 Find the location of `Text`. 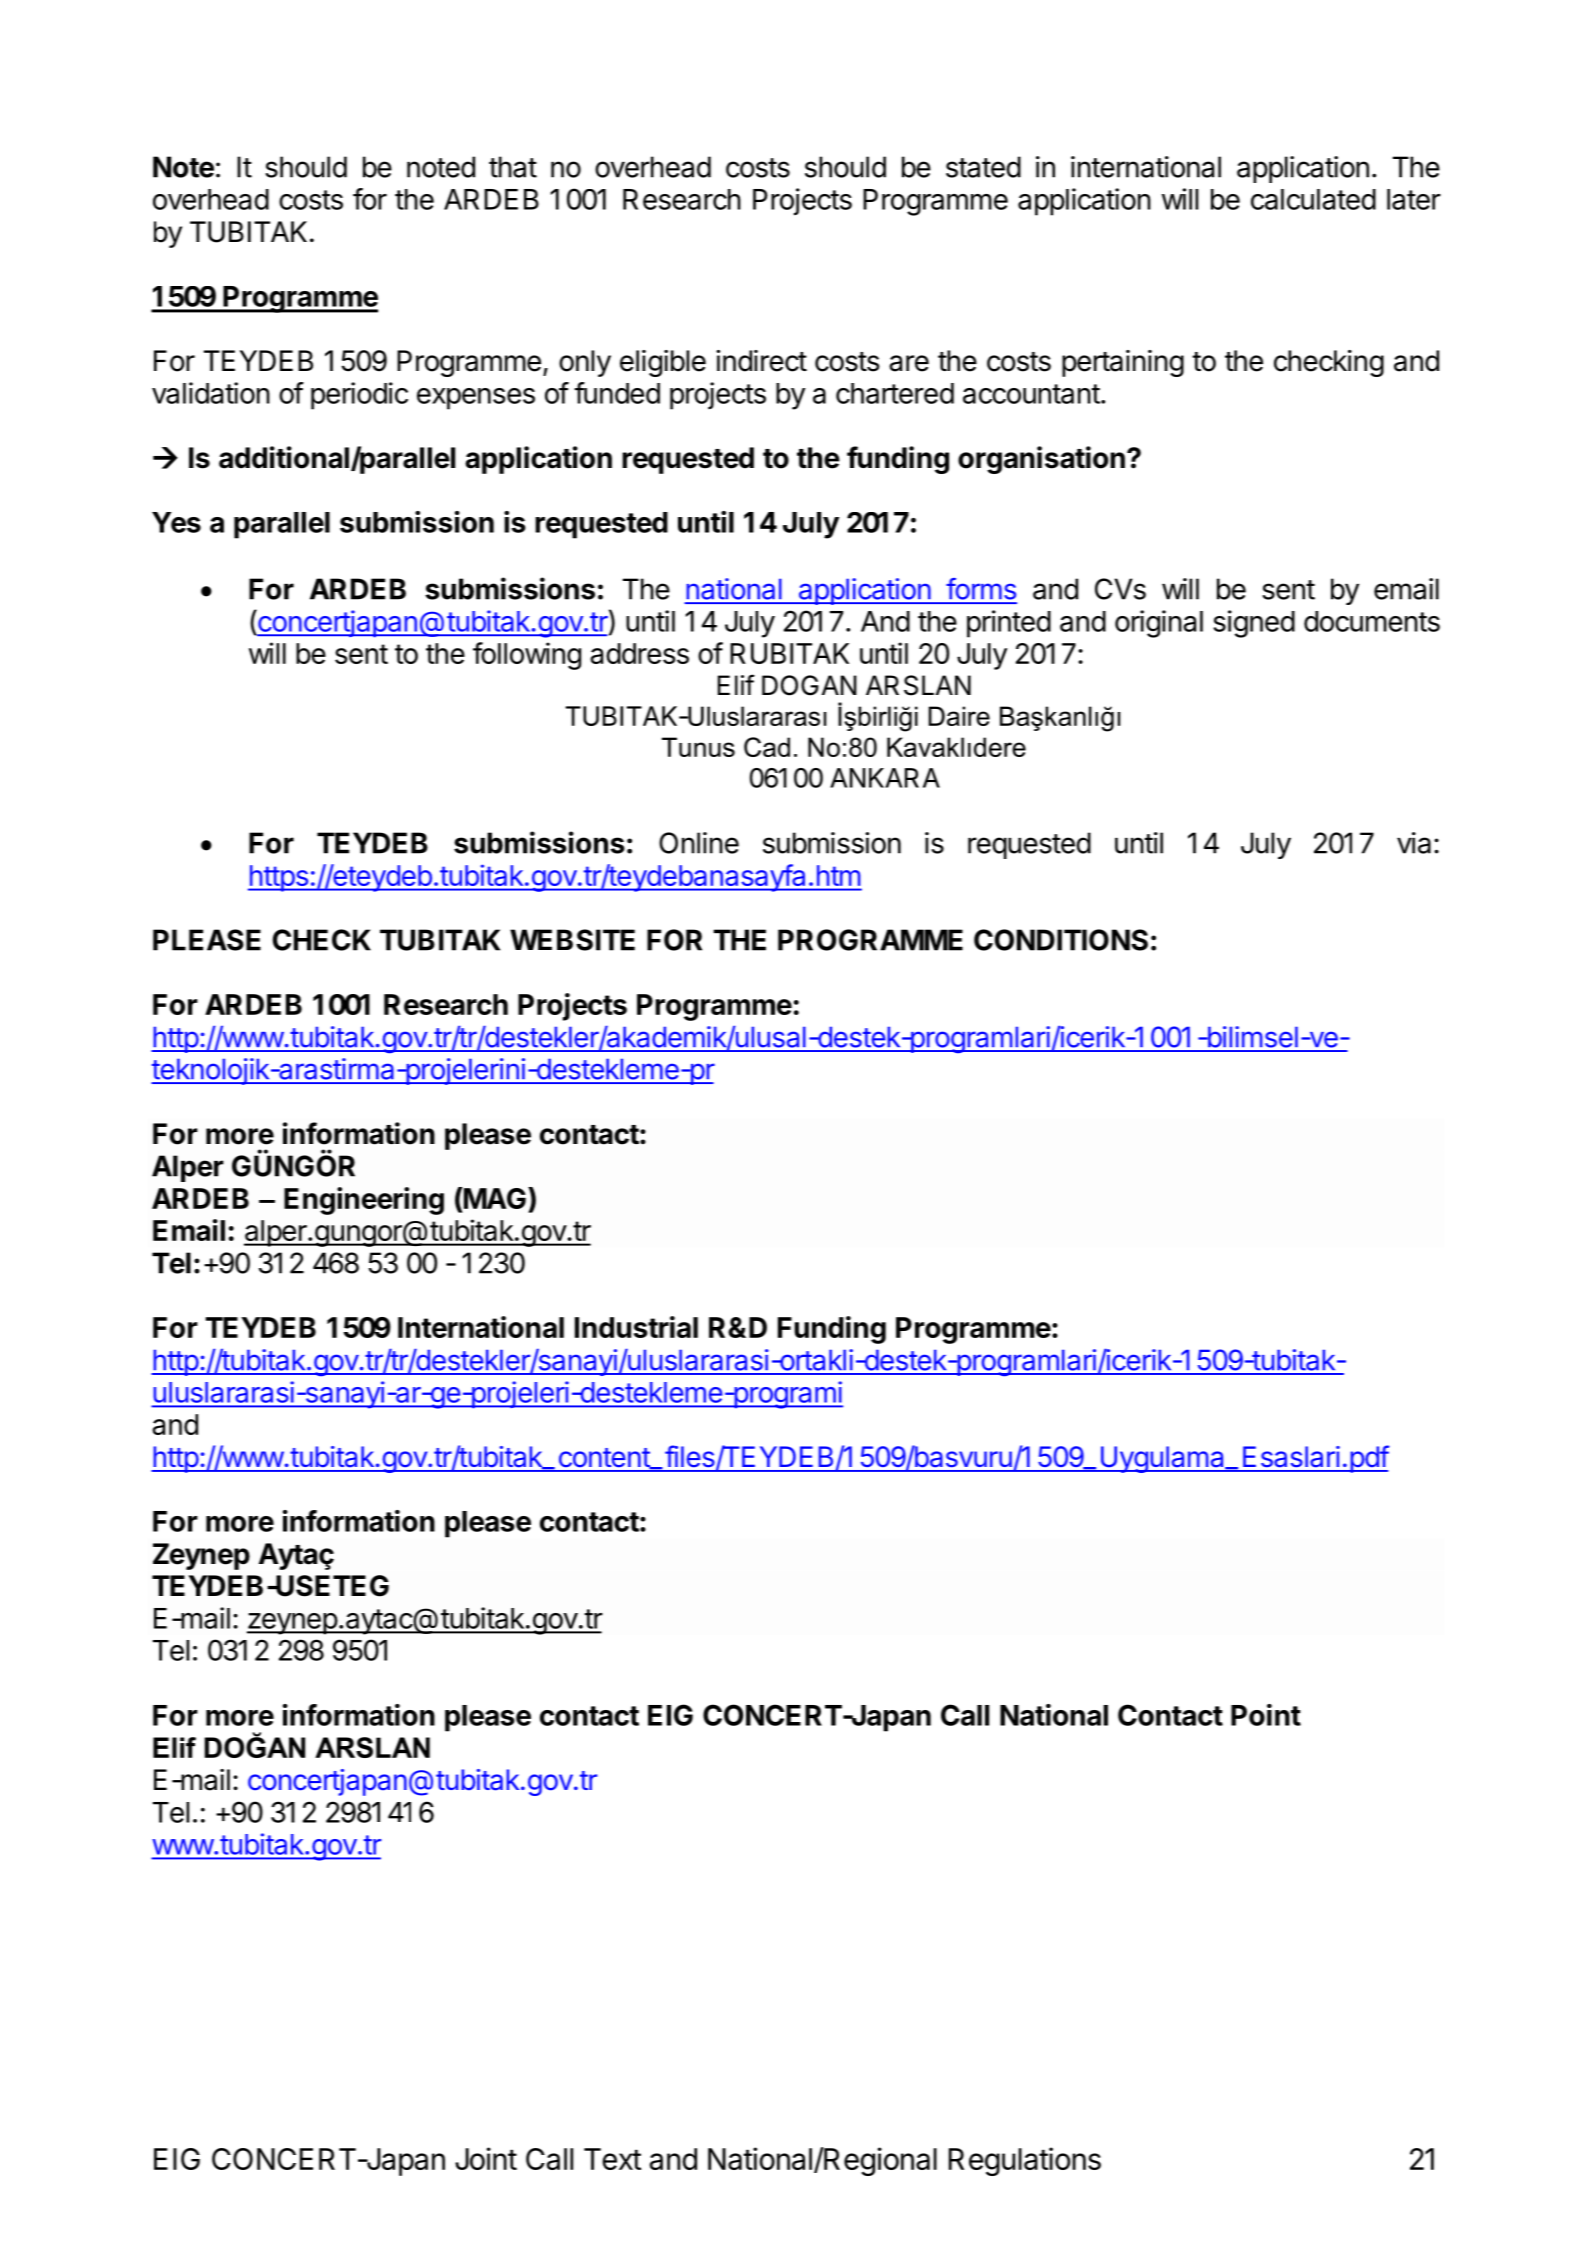

Text is located at coordinates (612, 2159).
